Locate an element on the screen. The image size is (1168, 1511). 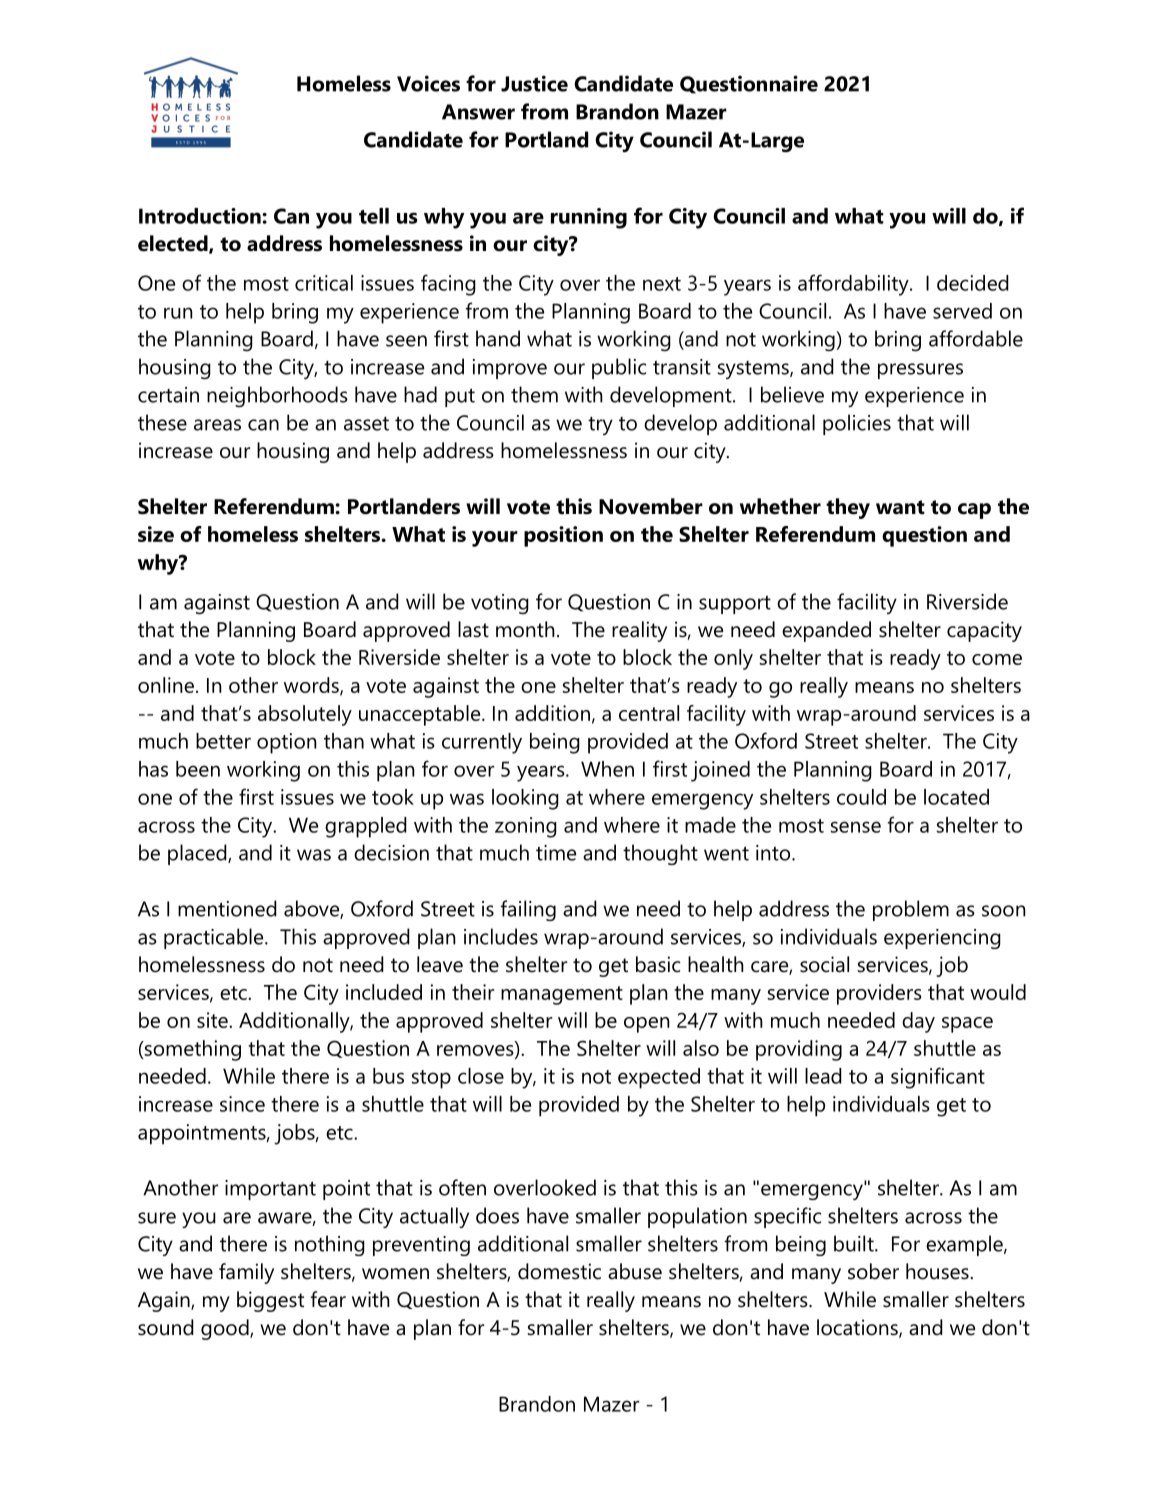
Justice is located at coordinates (534, 83).
